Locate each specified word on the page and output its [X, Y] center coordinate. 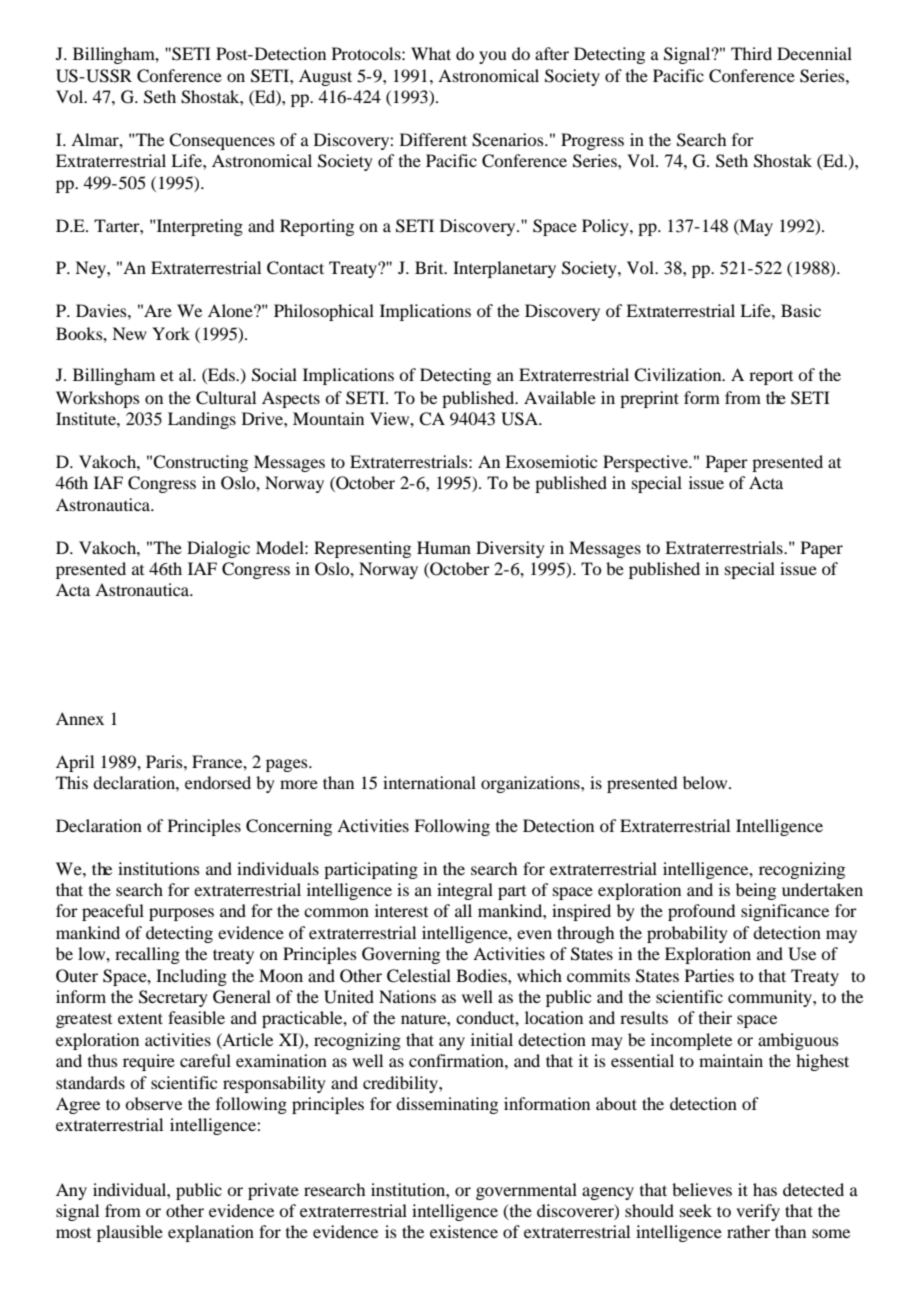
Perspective [646, 463]
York [171, 333]
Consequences [222, 141]
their [715, 1017]
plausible [130, 1233]
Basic [801, 310]
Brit [430, 267]
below [706, 782]
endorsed [218, 782]
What [431, 53]
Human [444, 547]
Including [191, 977]
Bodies [482, 975]
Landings [202, 420]
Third [751, 53]
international [429, 782]
